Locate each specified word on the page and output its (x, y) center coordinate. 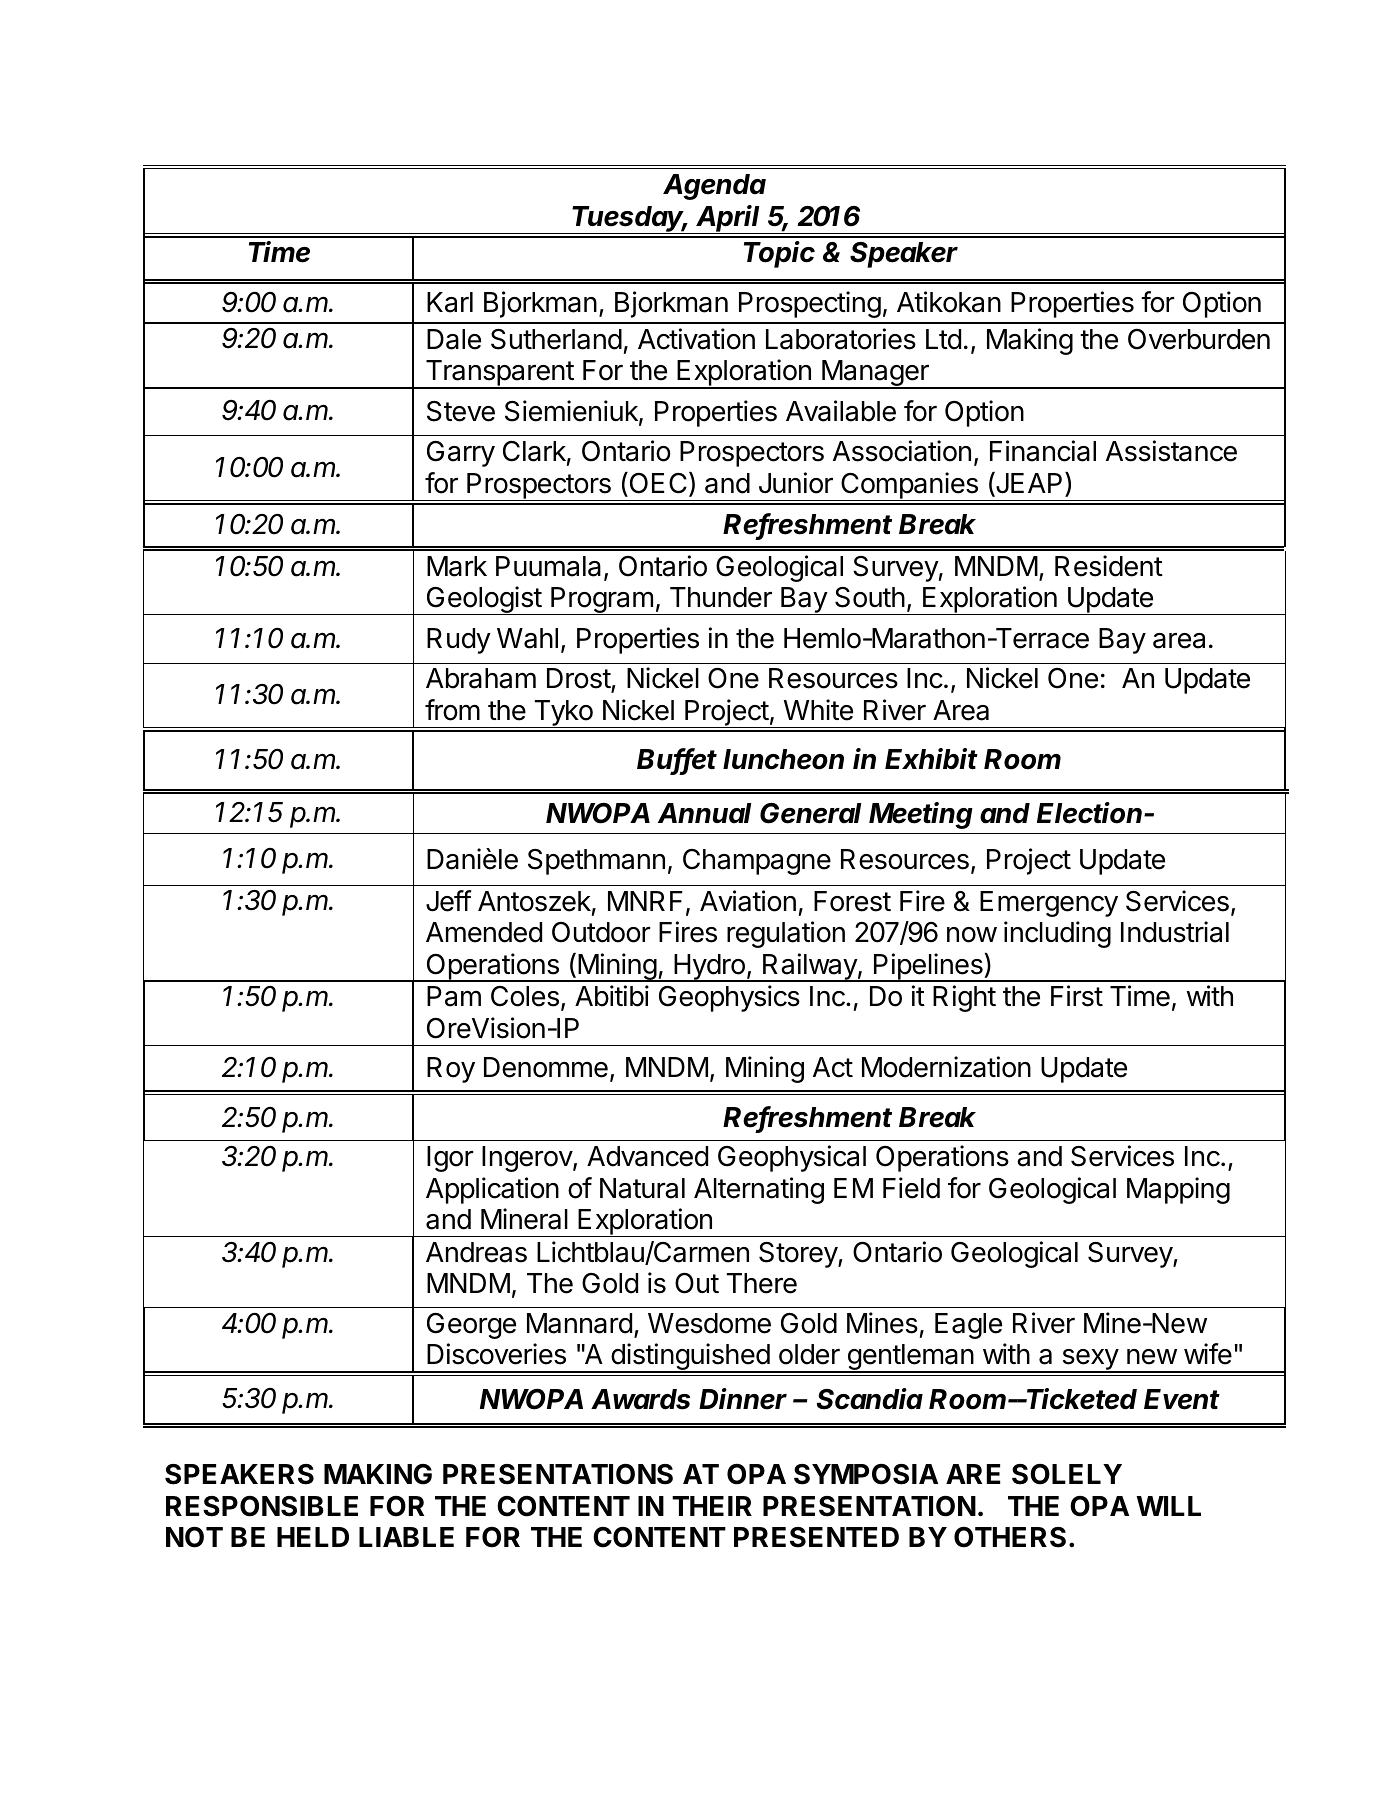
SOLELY (1067, 1474)
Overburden (1199, 339)
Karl (450, 302)
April (729, 219)
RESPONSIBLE (262, 1506)
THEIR (712, 1506)
